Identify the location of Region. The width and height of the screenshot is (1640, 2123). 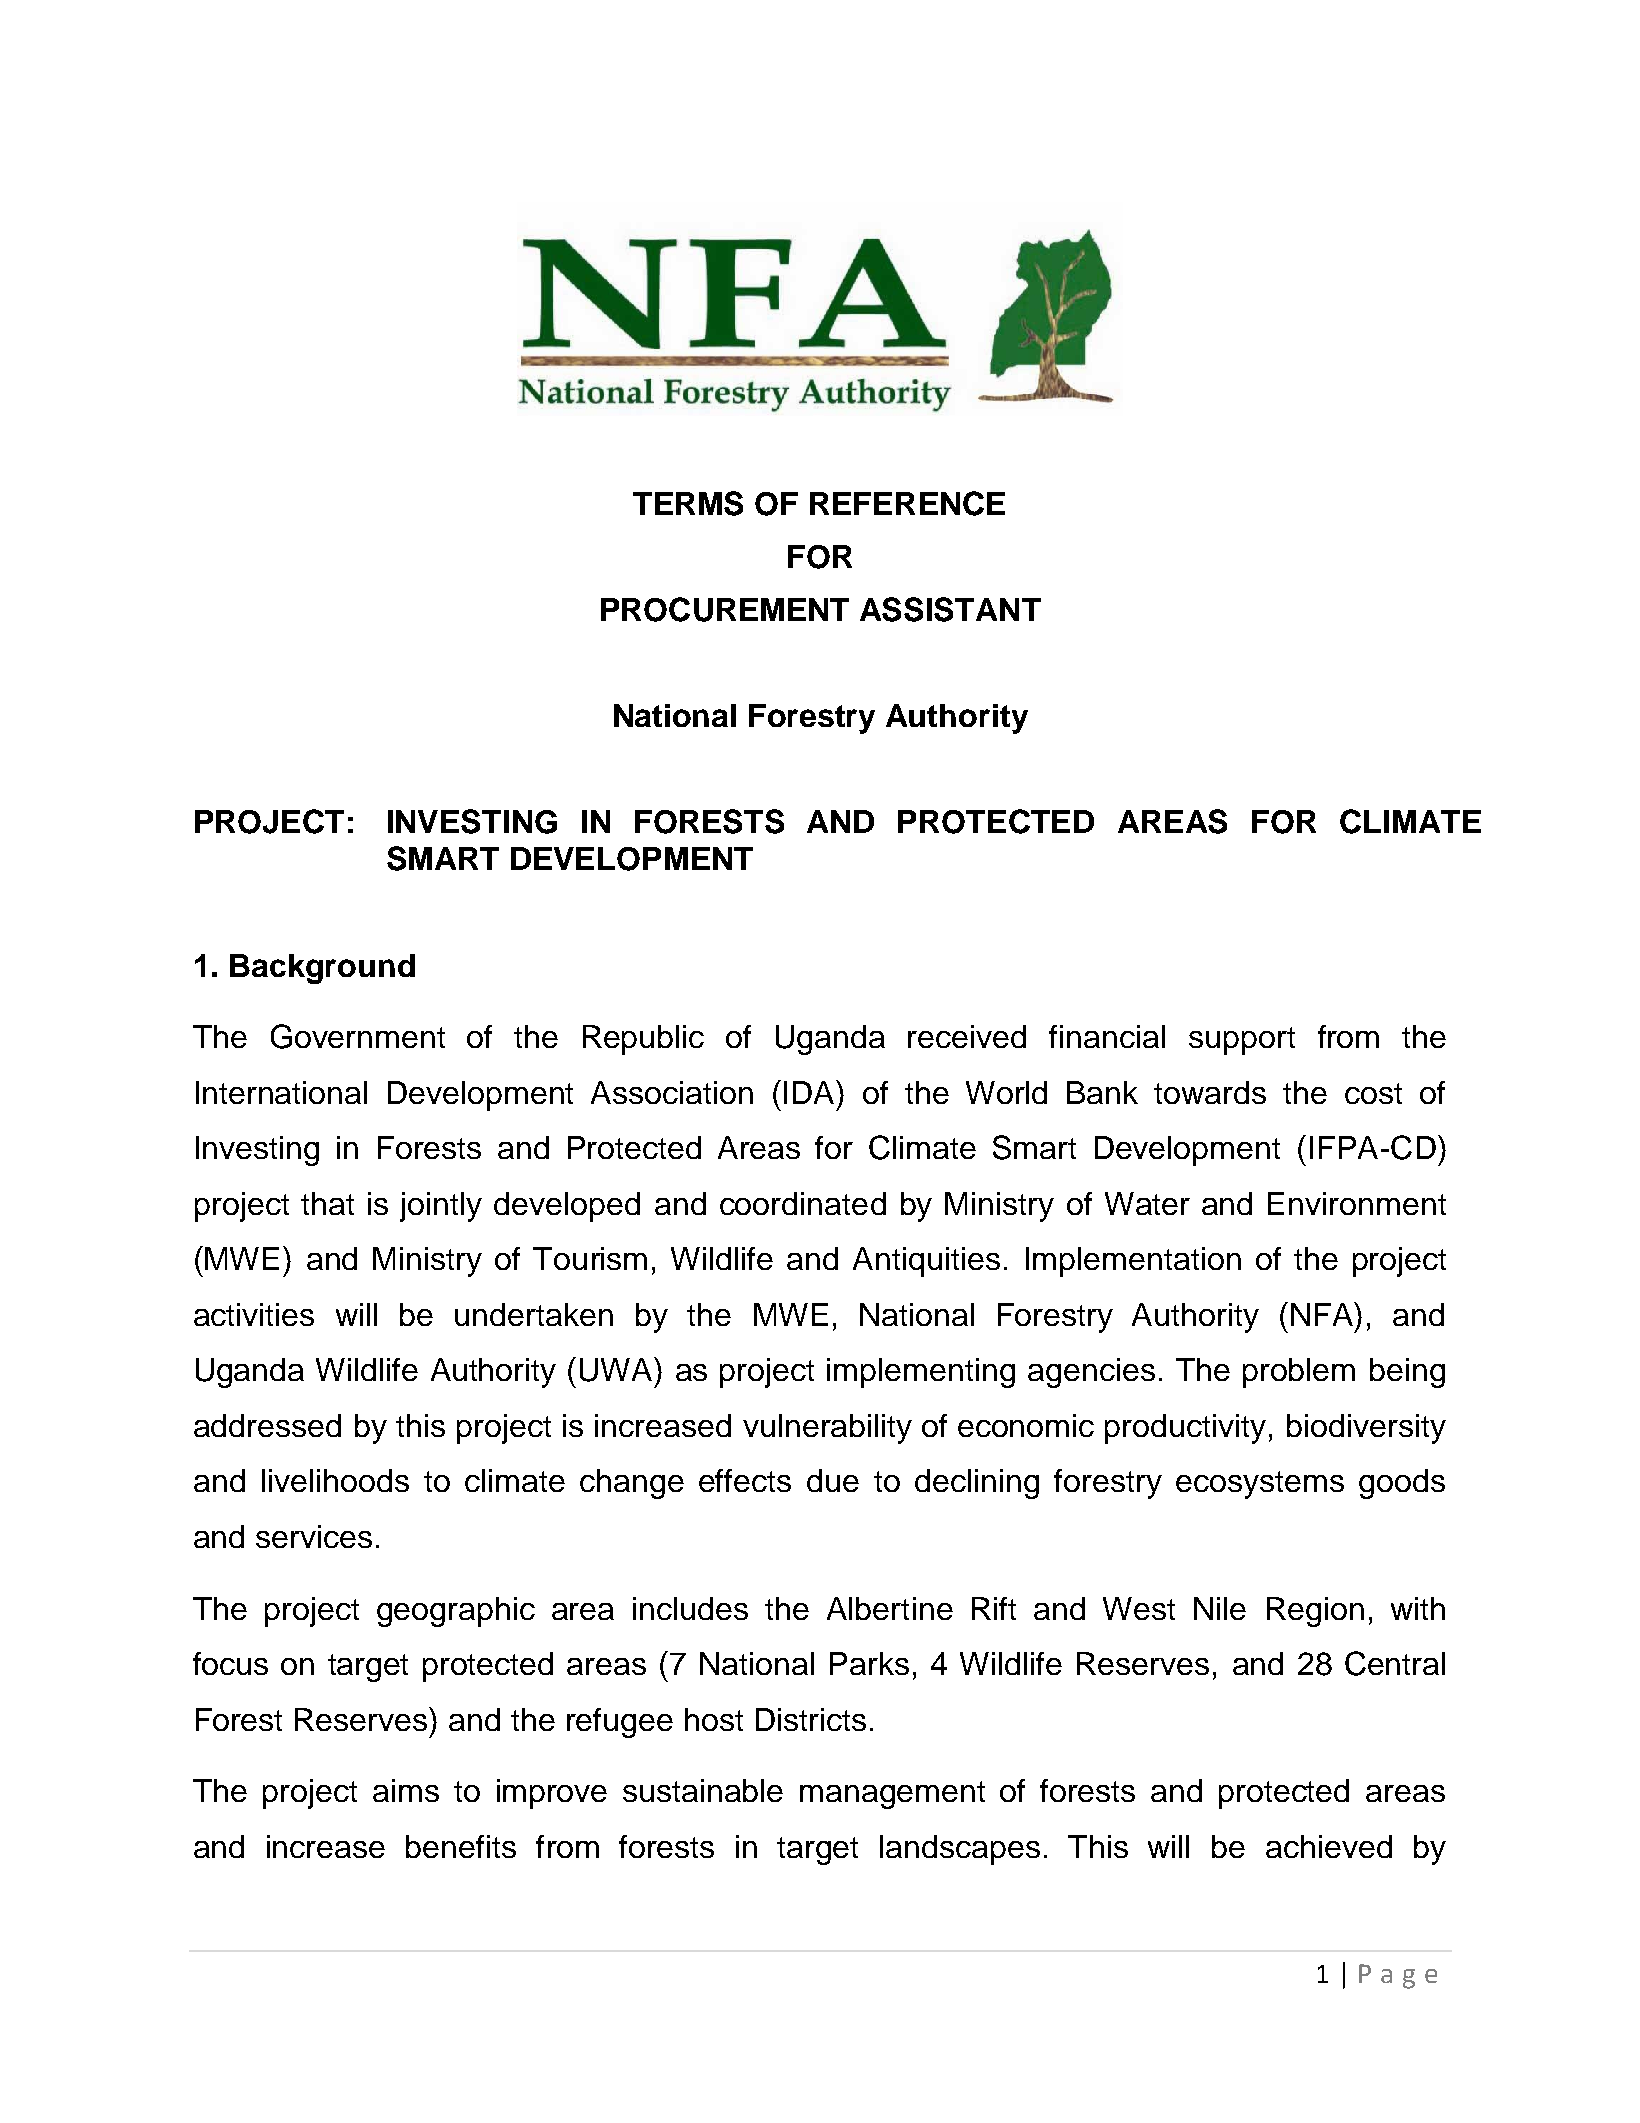
(1315, 1612).
